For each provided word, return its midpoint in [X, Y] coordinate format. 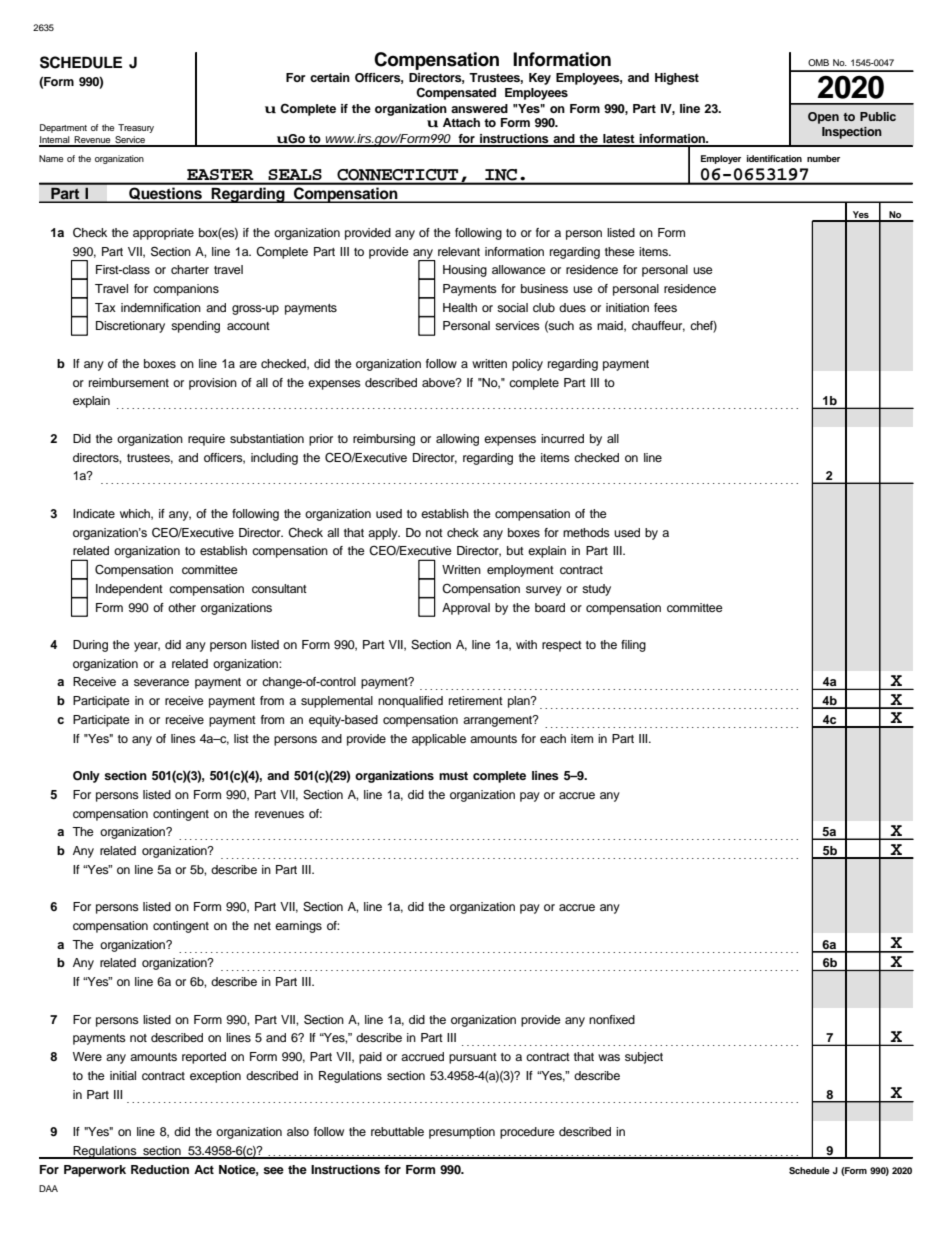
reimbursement [129, 382]
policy [527, 365]
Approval [466, 609]
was [609, 1057]
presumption [462, 1133]
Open [823, 118]
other [182, 607]
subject [644, 1058]
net [262, 926]
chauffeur [658, 326]
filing [633, 646]
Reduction [160, 1169]
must [453, 776]
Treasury [136, 128]
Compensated [456, 93]
